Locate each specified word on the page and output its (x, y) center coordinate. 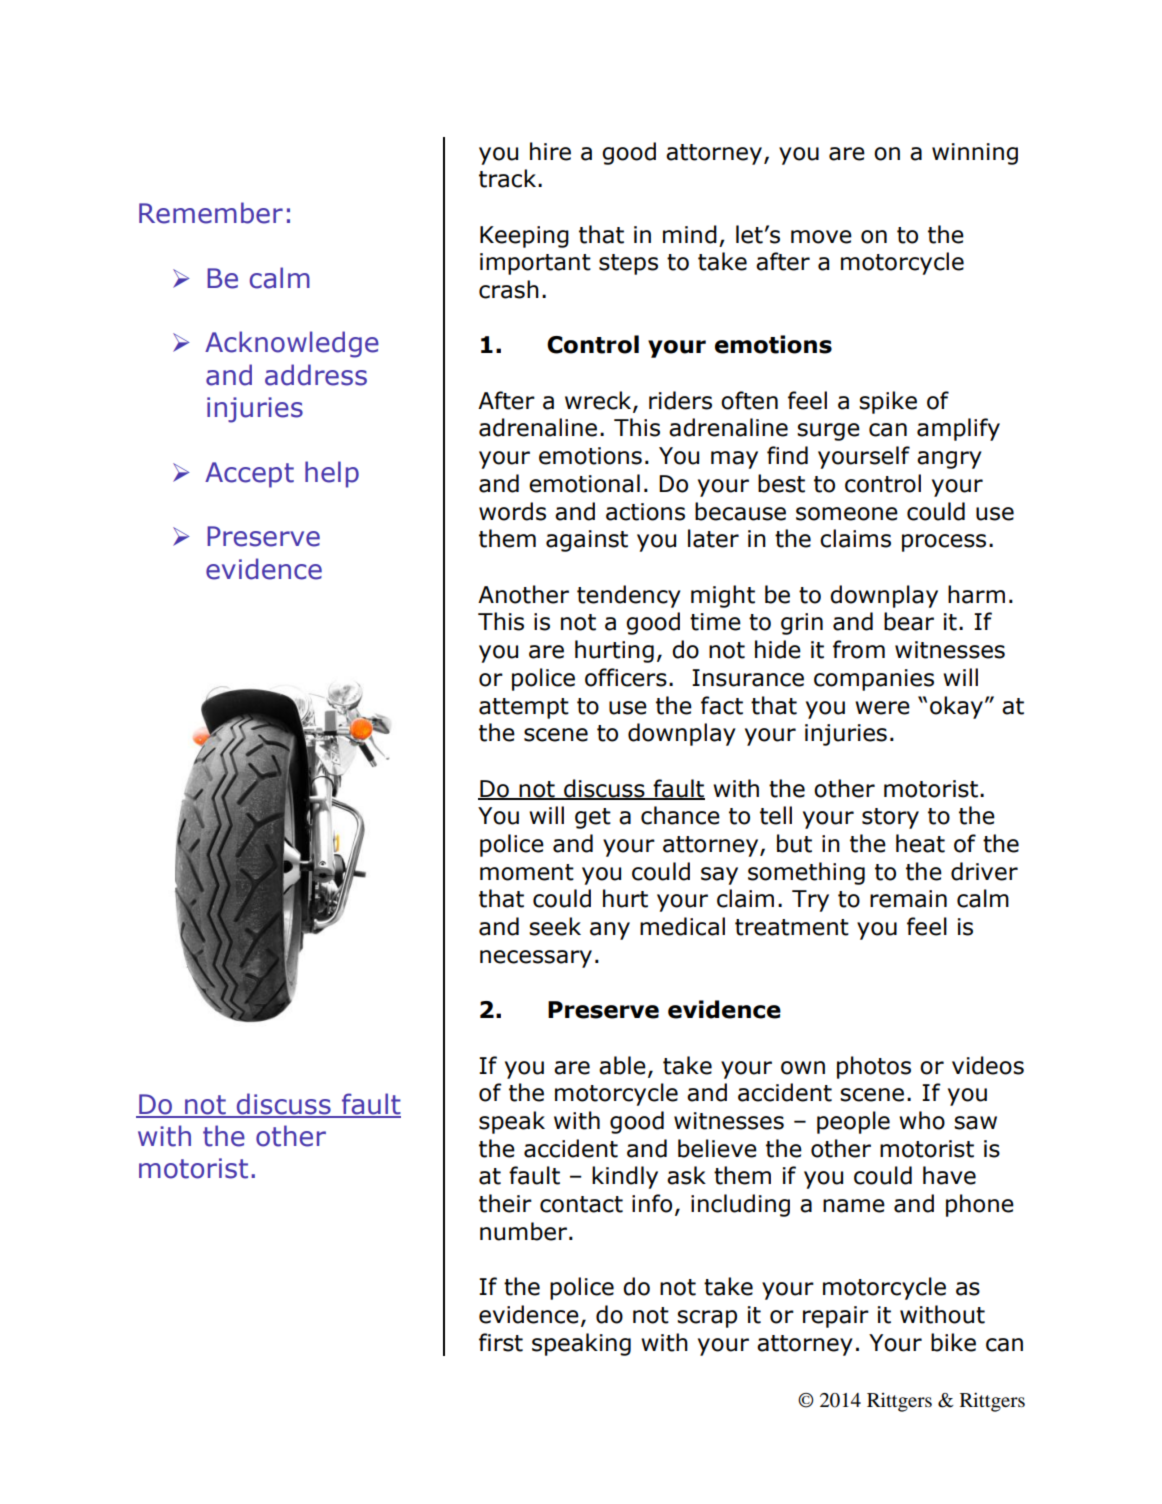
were (882, 708)
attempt (524, 708)
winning (975, 154)
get (593, 818)
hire (550, 151)
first (501, 1342)
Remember (211, 213)
